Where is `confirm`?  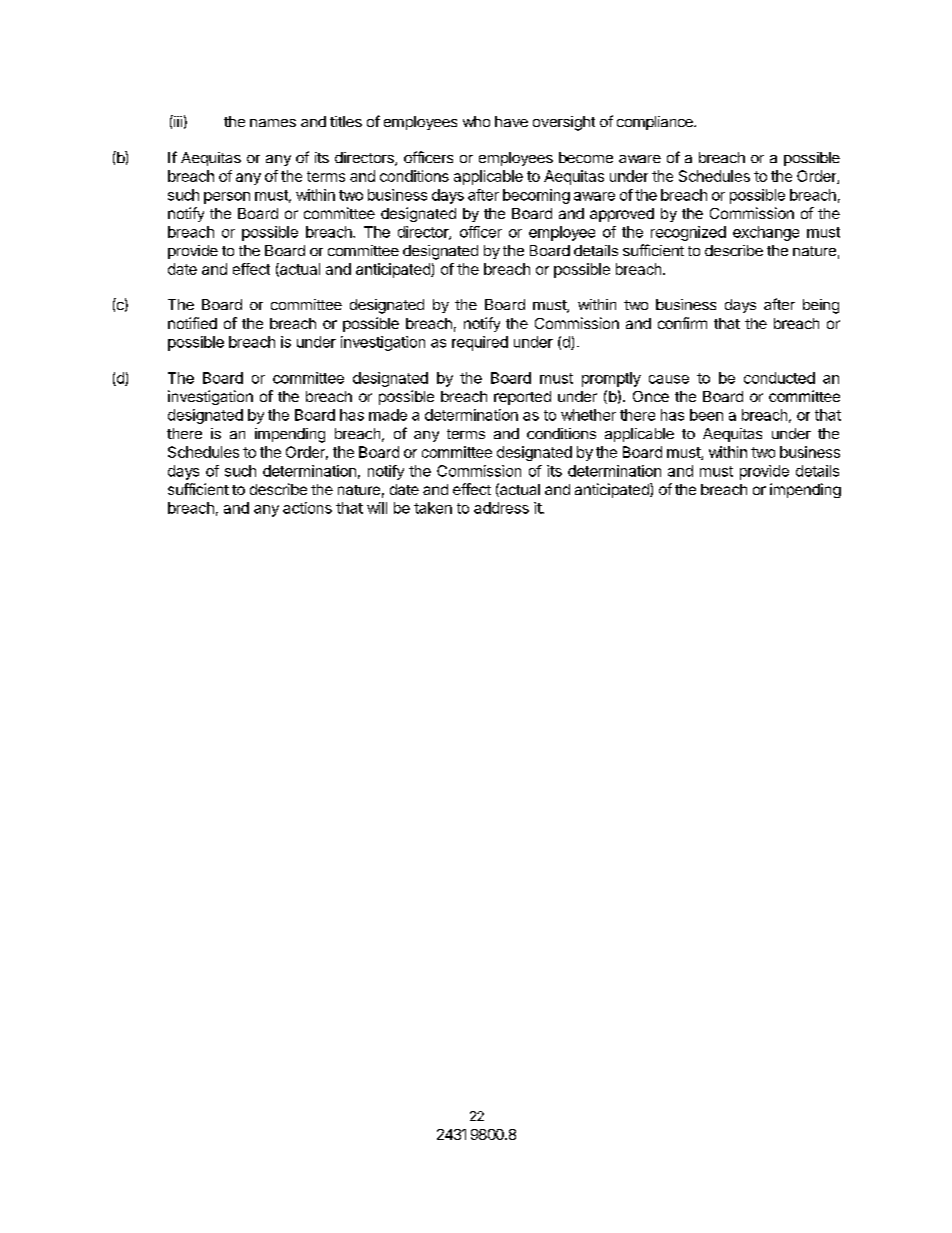
confirm is located at coordinates (682, 323).
